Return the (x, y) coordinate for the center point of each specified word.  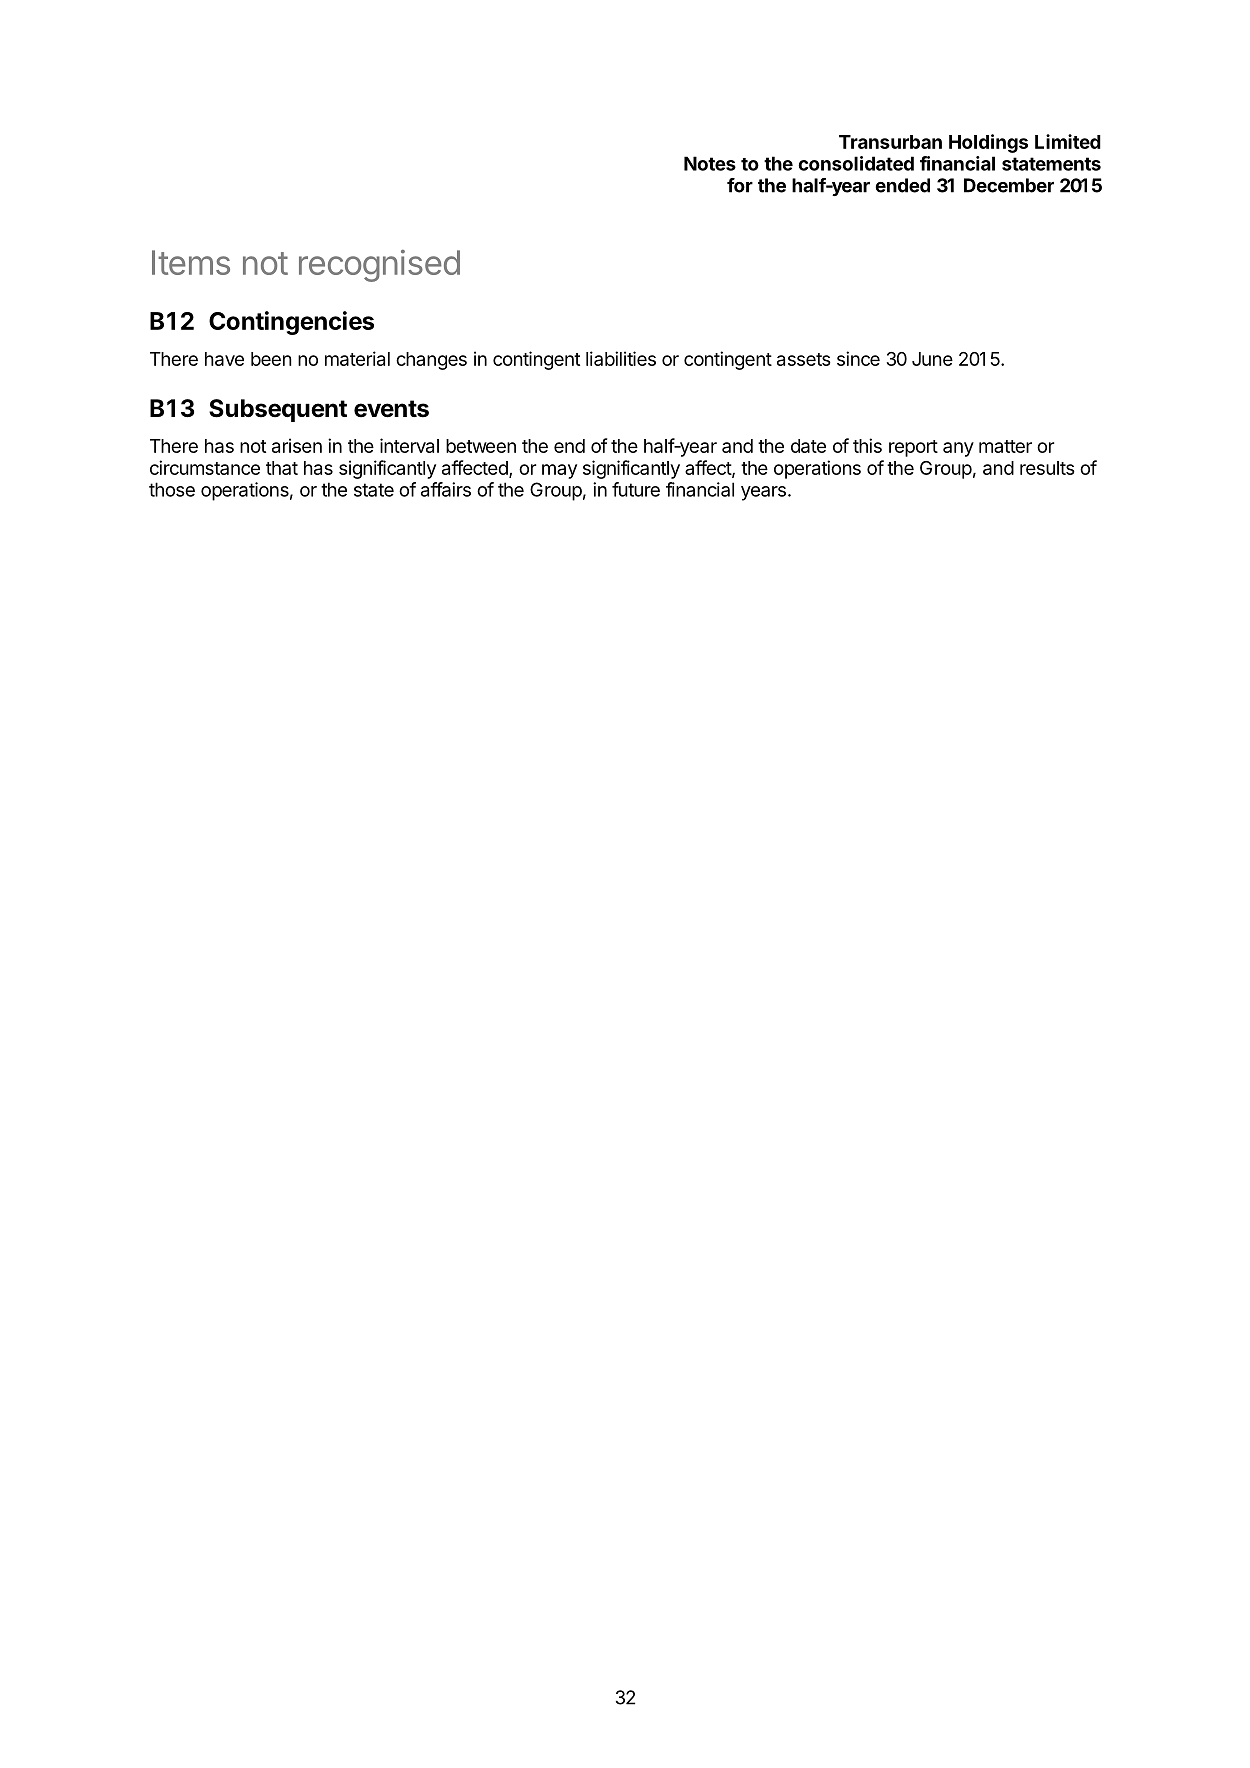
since (858, 358)
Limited (1068, 141)
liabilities (621, 358)
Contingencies (291, 323)
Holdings (988, 143)
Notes (710, 163)
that (282, 468)
